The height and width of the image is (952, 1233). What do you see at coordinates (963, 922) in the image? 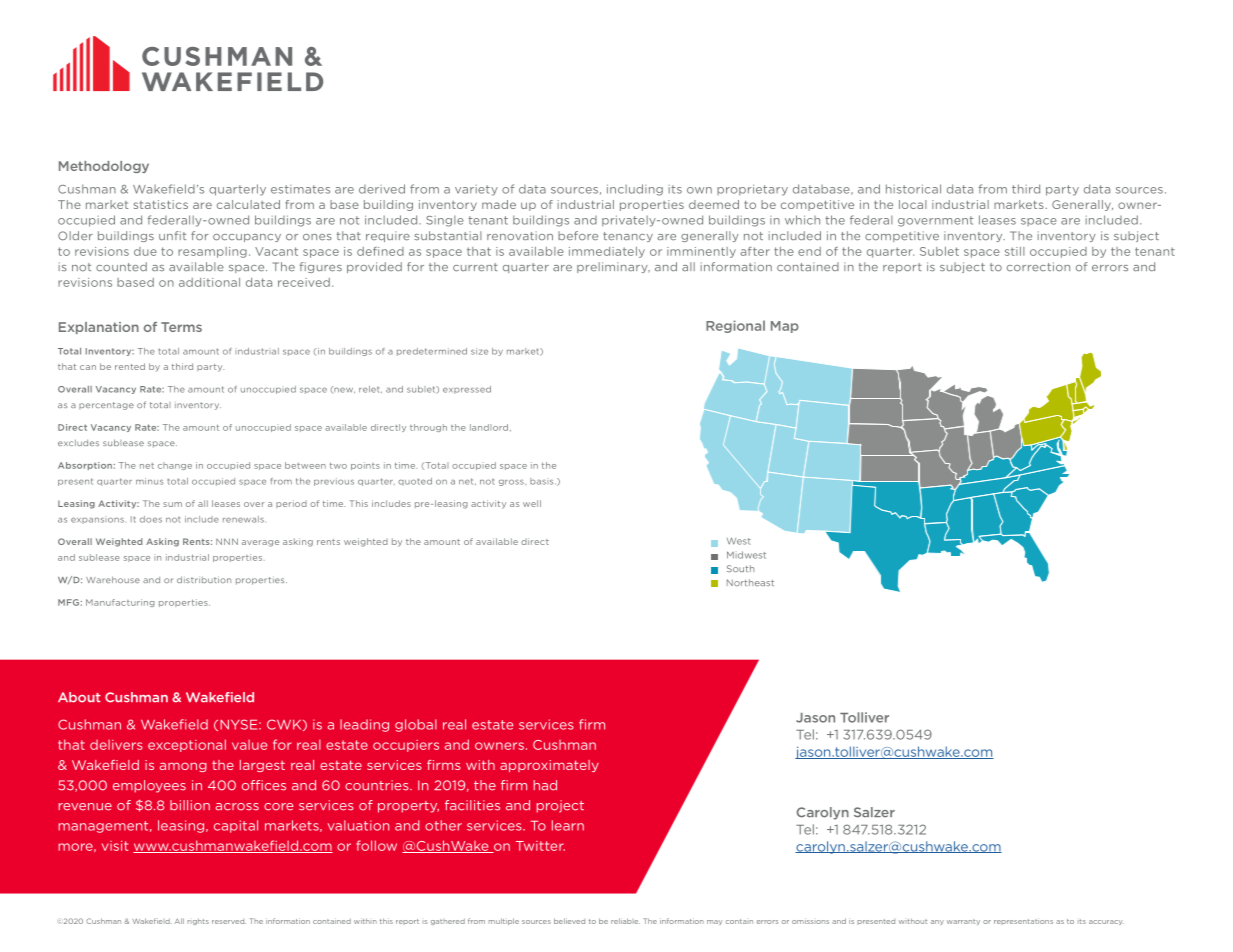
I see `warranty` at bounding box center [963, 922].
